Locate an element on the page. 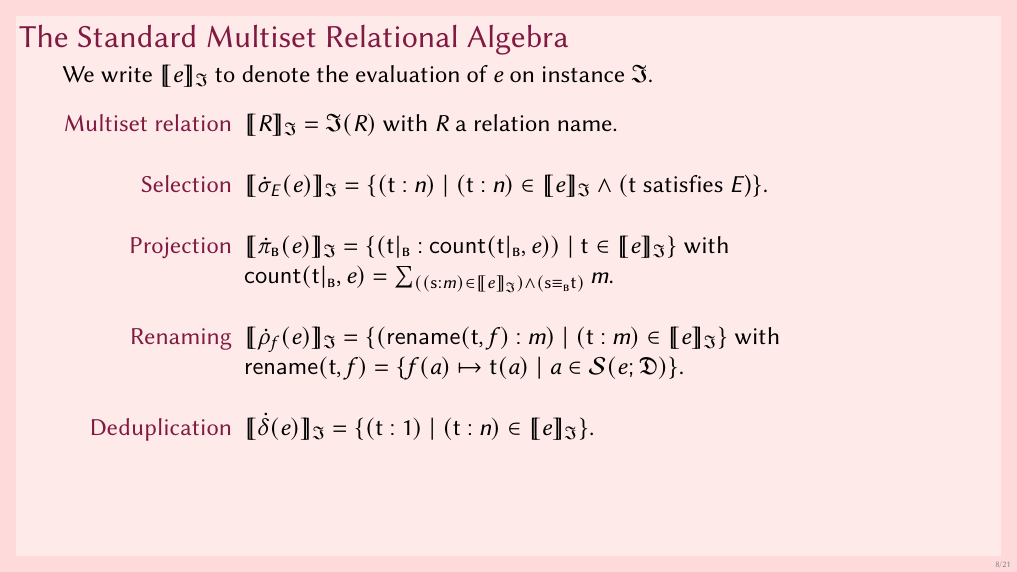 The width and height of the image is (1017, 572). satisfies is located at coordinates (683, 183).
